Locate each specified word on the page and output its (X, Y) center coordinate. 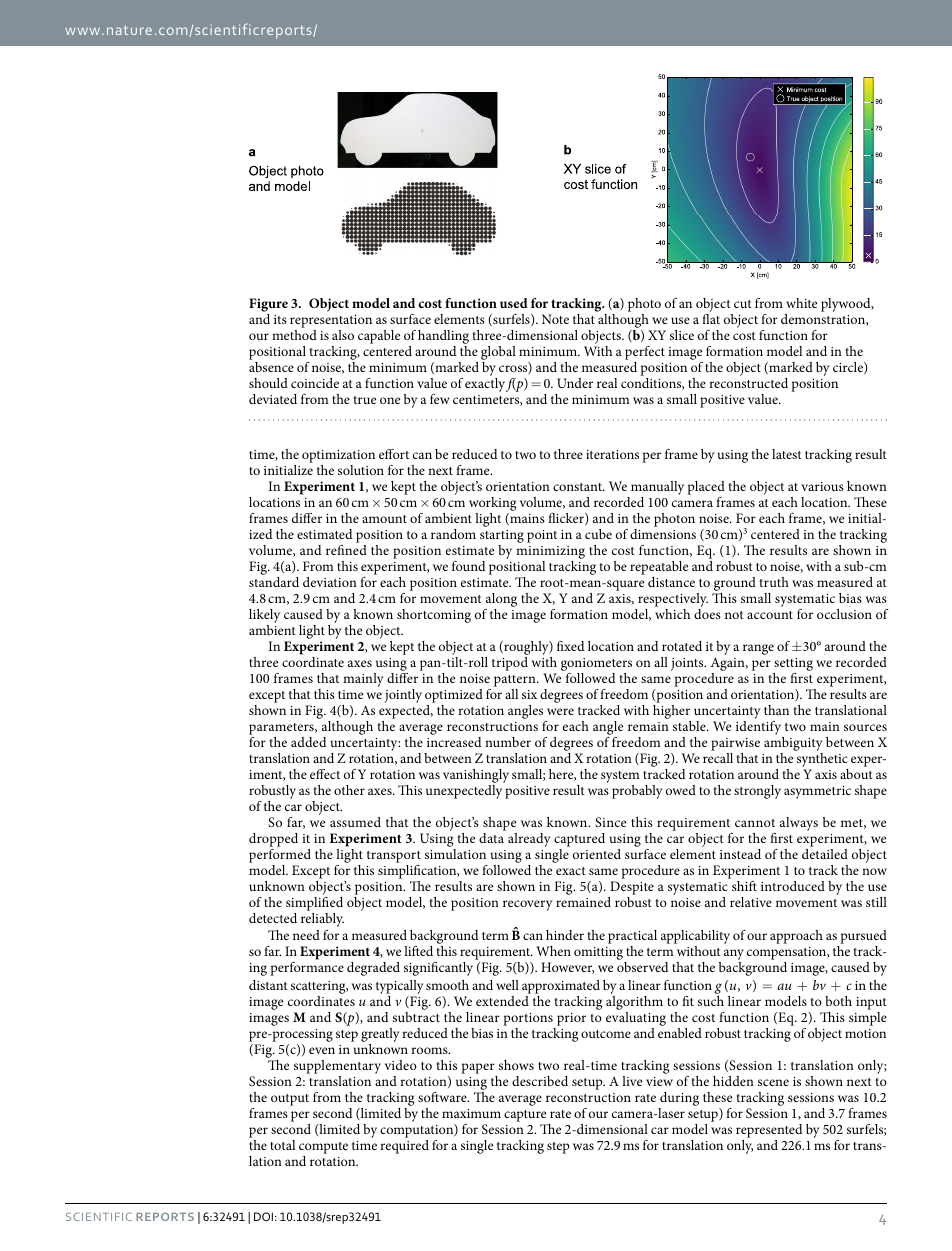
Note (555, 319)
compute (323, 1148)
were (560, 711)
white (801, 303)
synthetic (822, 761)
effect (325, 774)
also (343, 335)
